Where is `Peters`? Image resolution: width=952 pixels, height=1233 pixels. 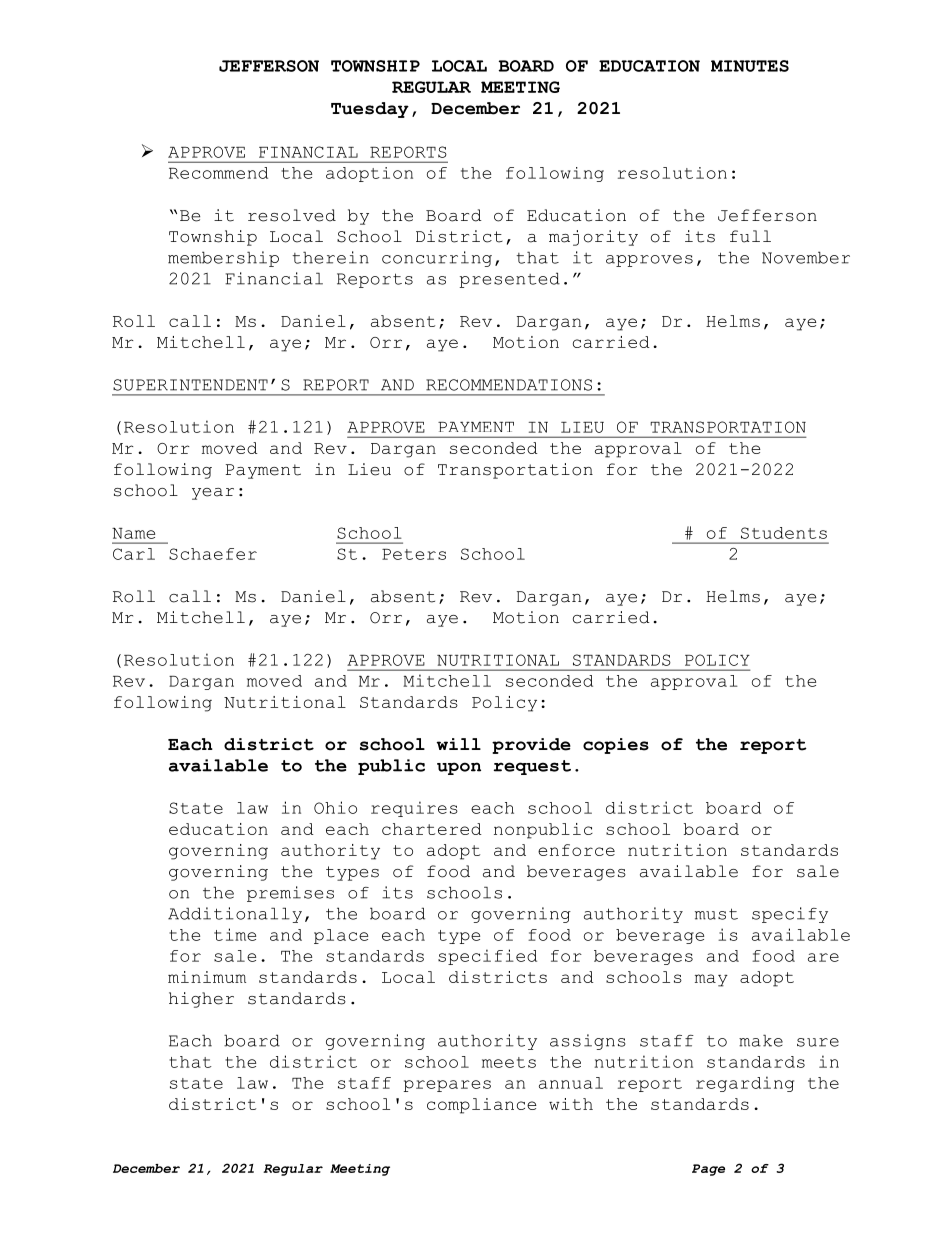
Peters is located at coordinates (414, 554).
